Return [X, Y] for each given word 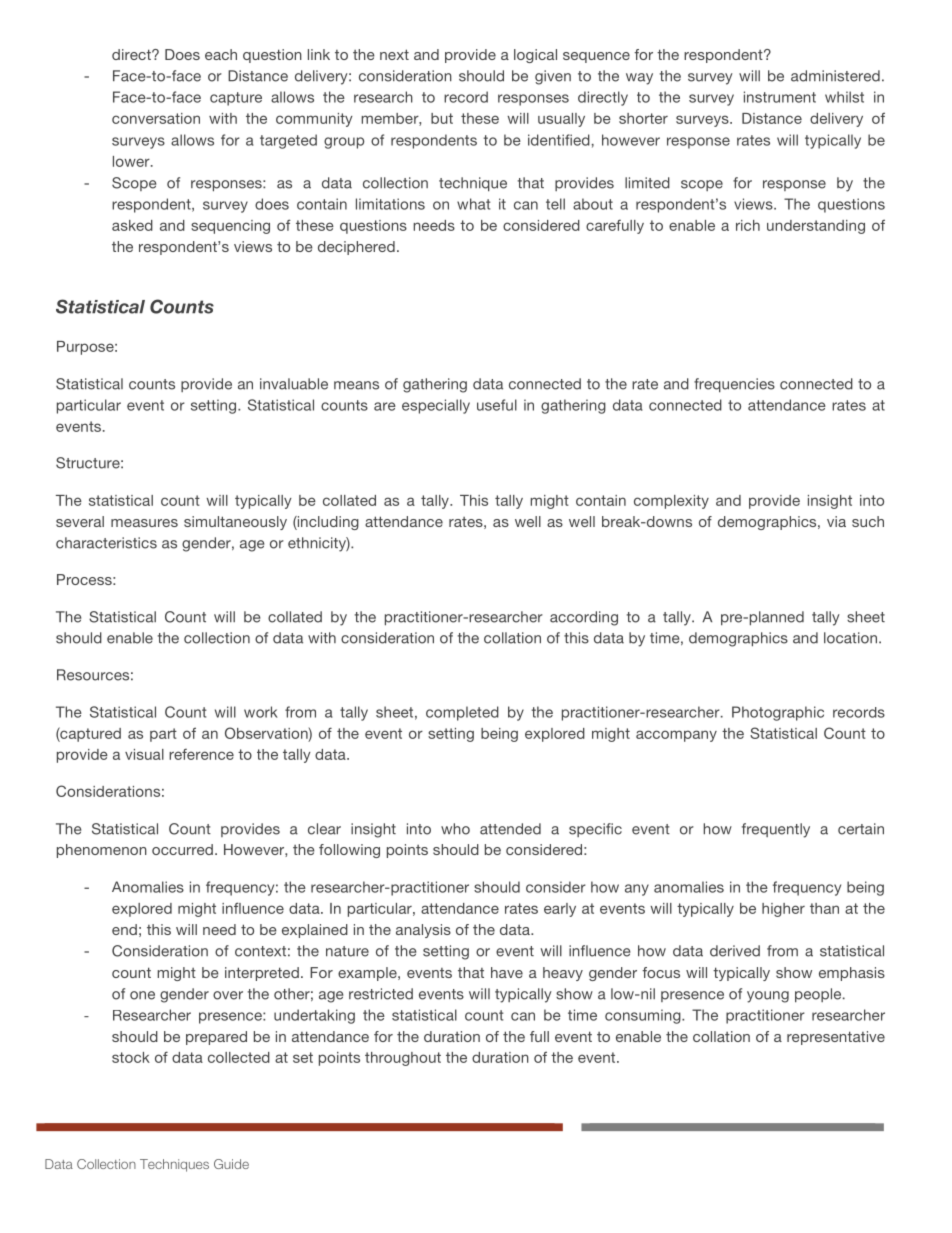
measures [144, 523]
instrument [780, 97]
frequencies [734, 385]
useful [497, 405]
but [442, 118]
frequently [776, 830]
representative [836, 1038]
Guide [231, 1164]
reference [201, 754]
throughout [403, 1059]
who [455, 829]
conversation [156, 118]
